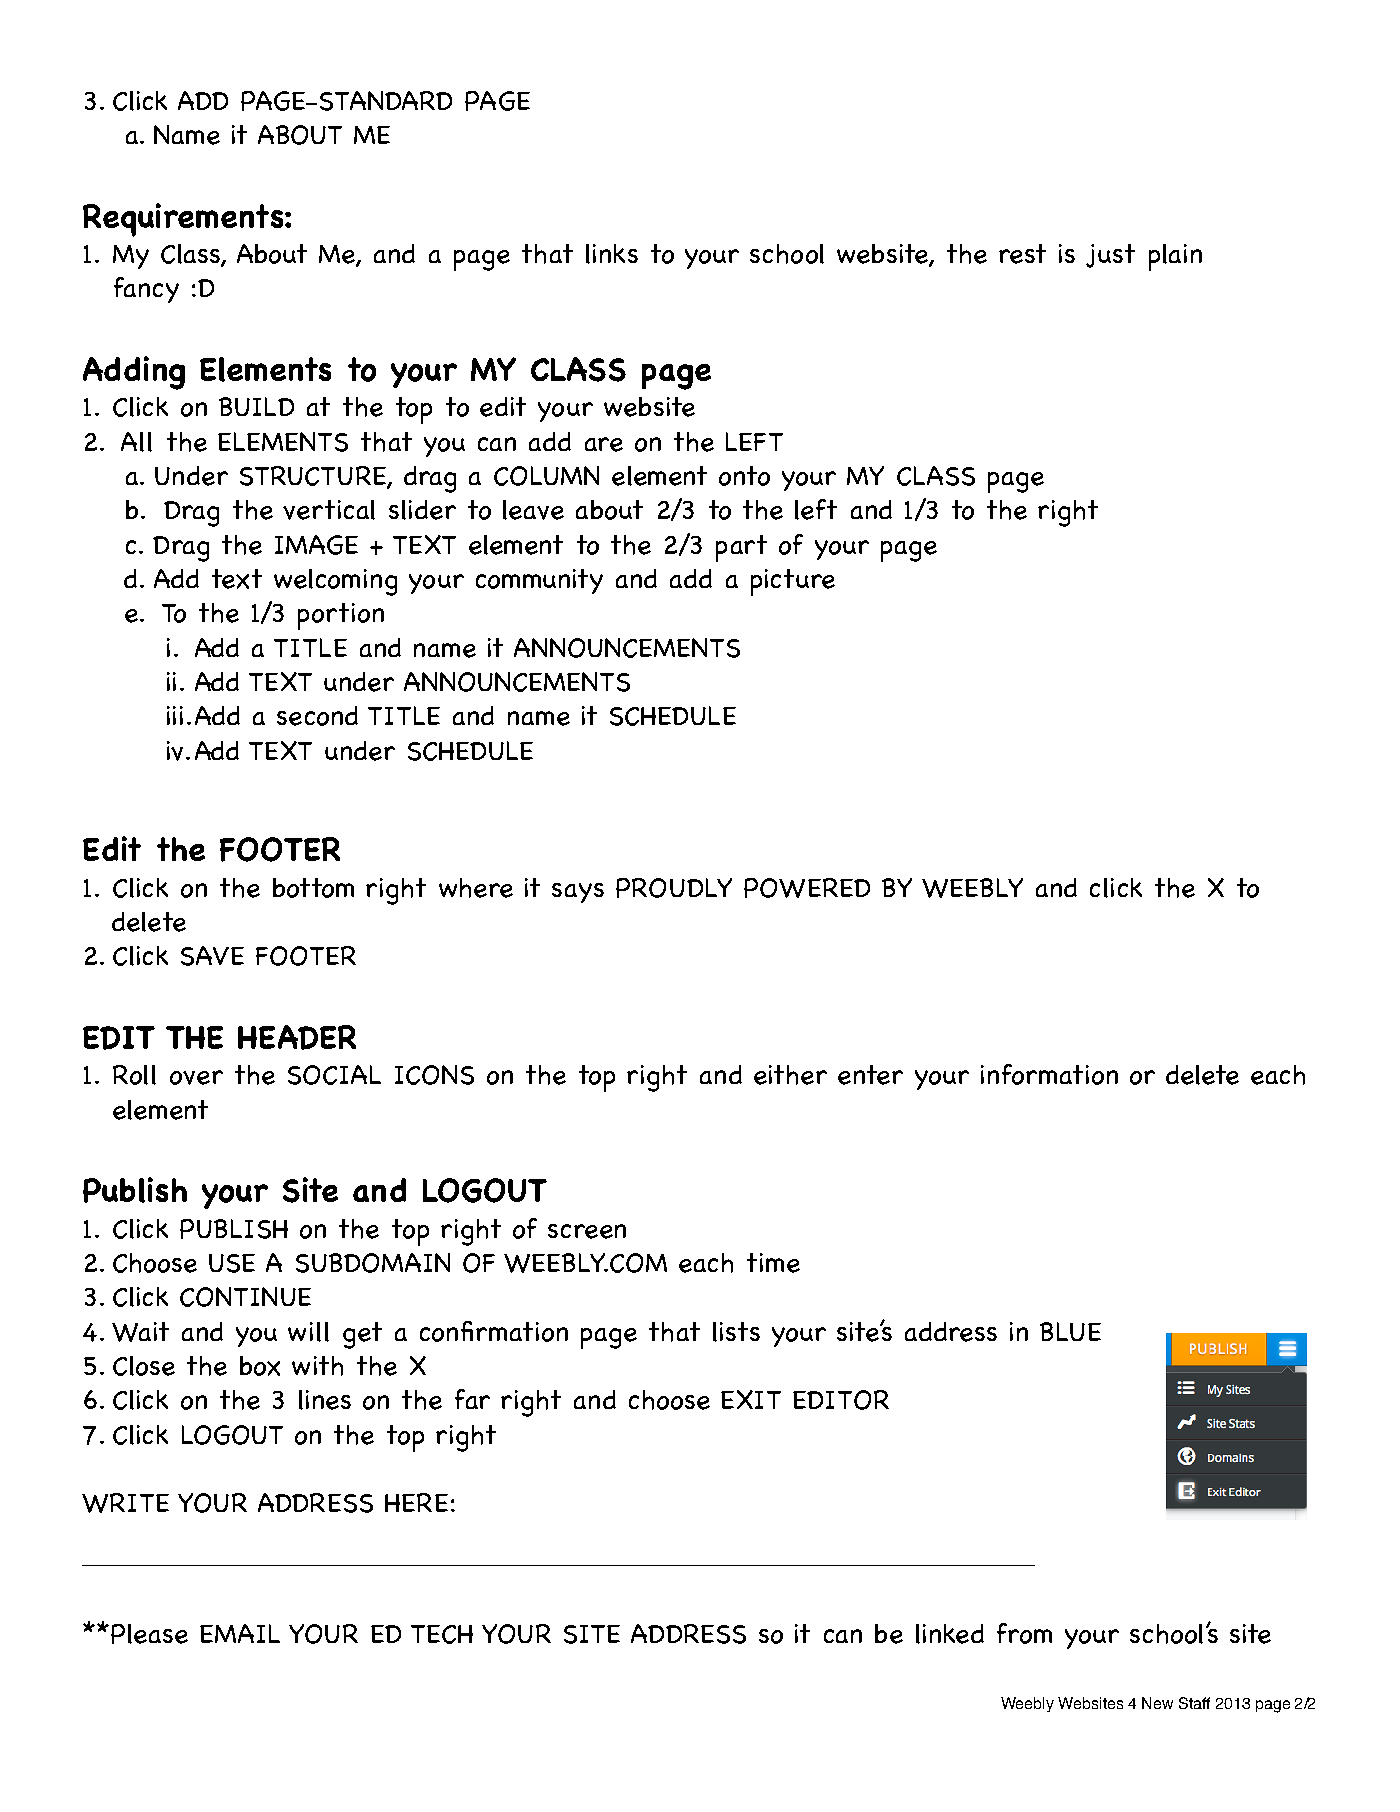  What do you see at coordinates (1110, 256) in the screenshot?
I see `just` at bounding box center [1110, 256].
